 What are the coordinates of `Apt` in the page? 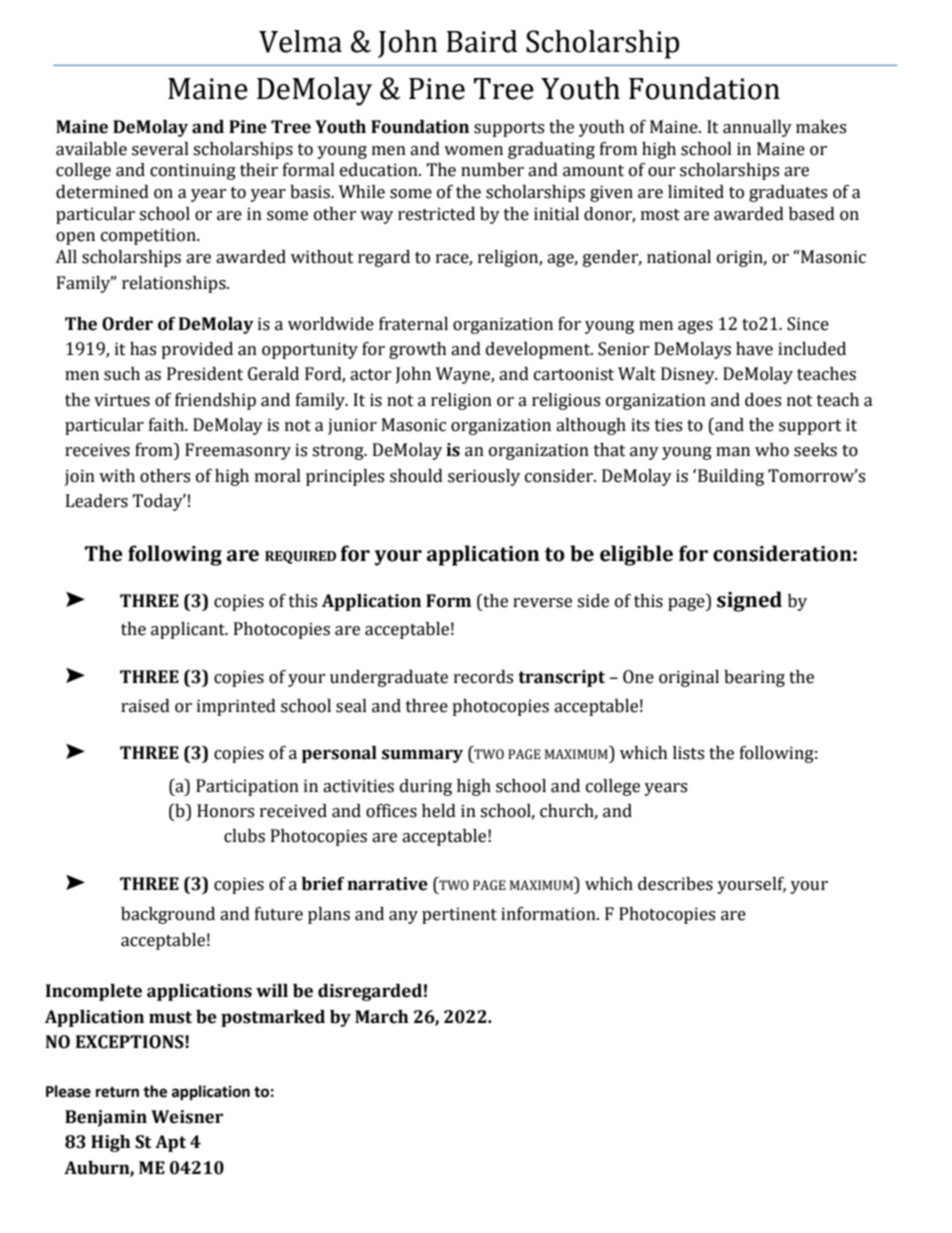 It's located at (170, 1143).
